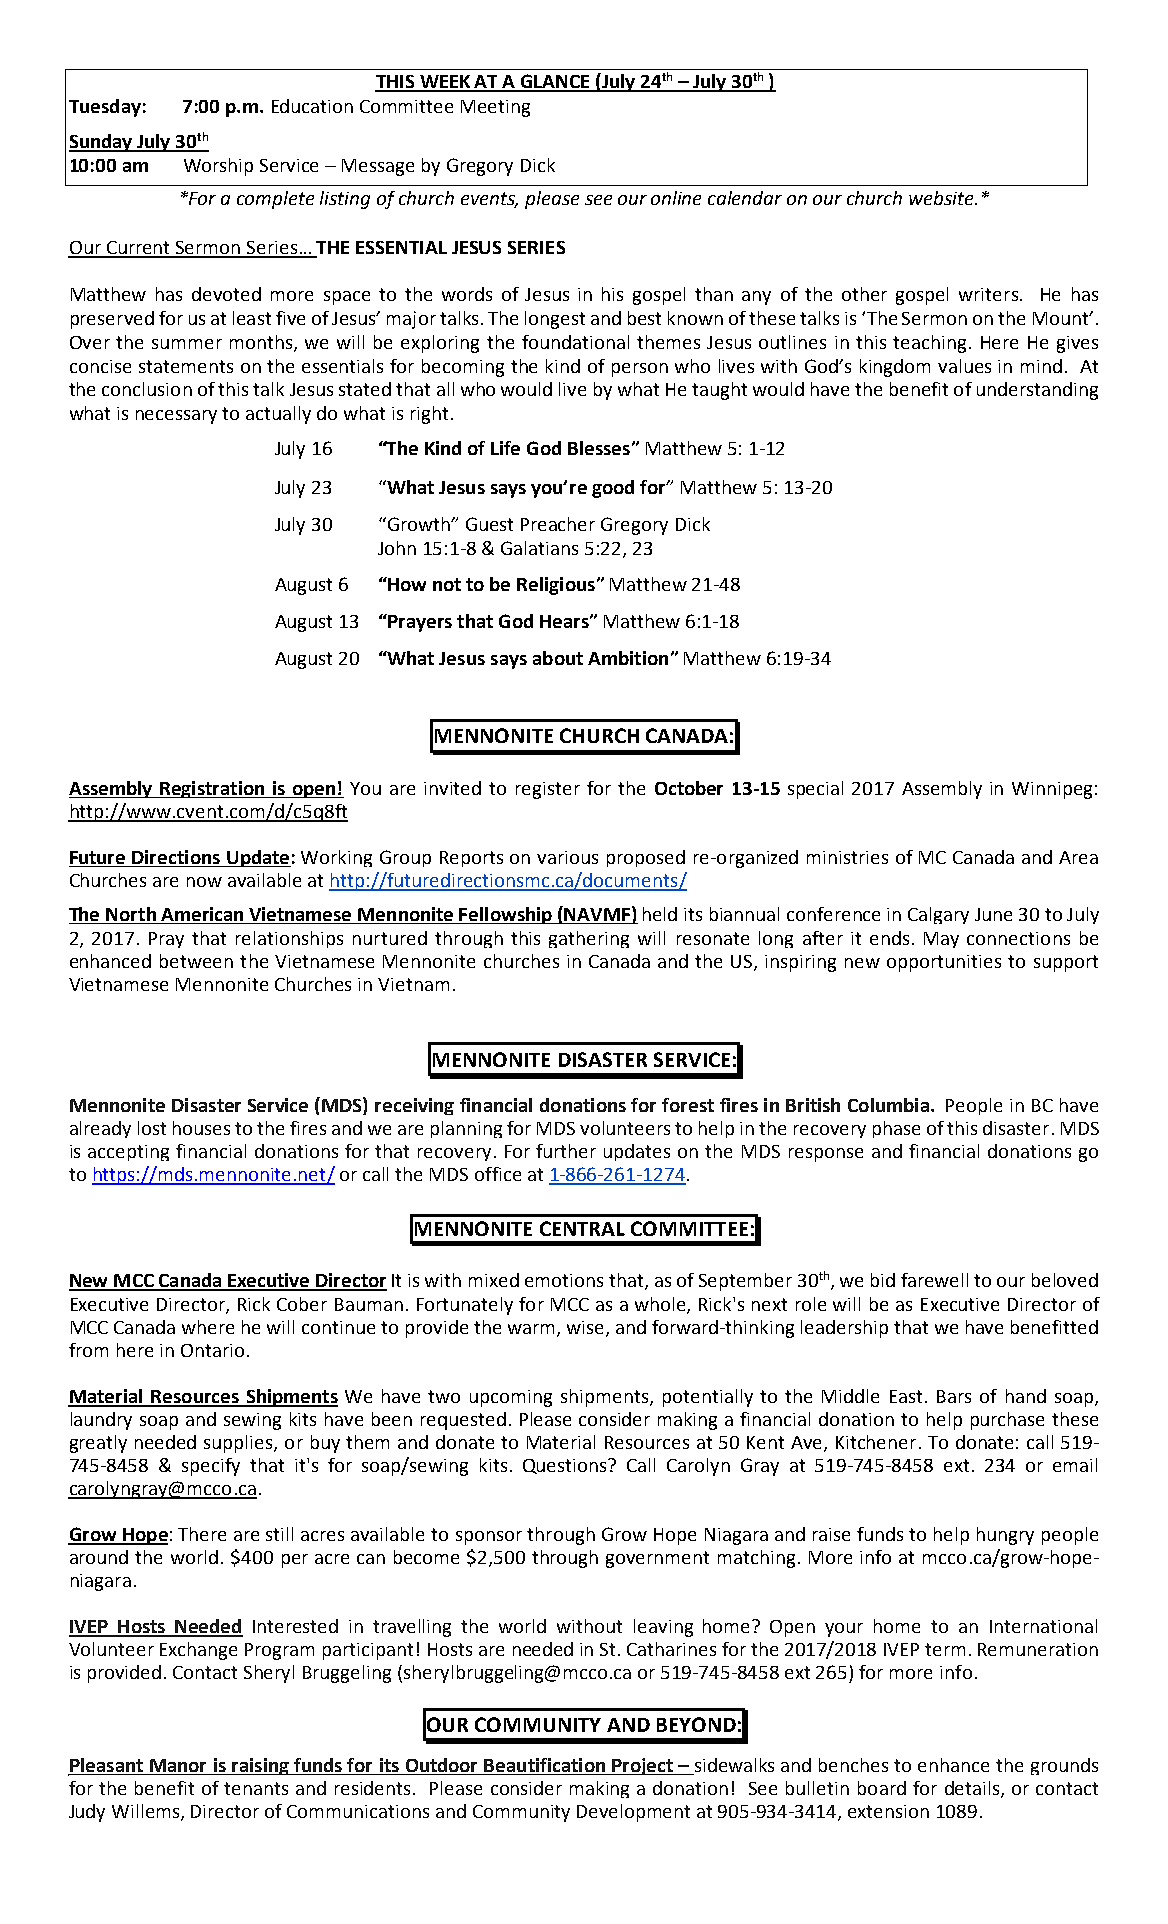 The image size is (1168, 1924). Describe the element at coordinates (582, 1228) in the document. I see `CENTRAL` at that location.
